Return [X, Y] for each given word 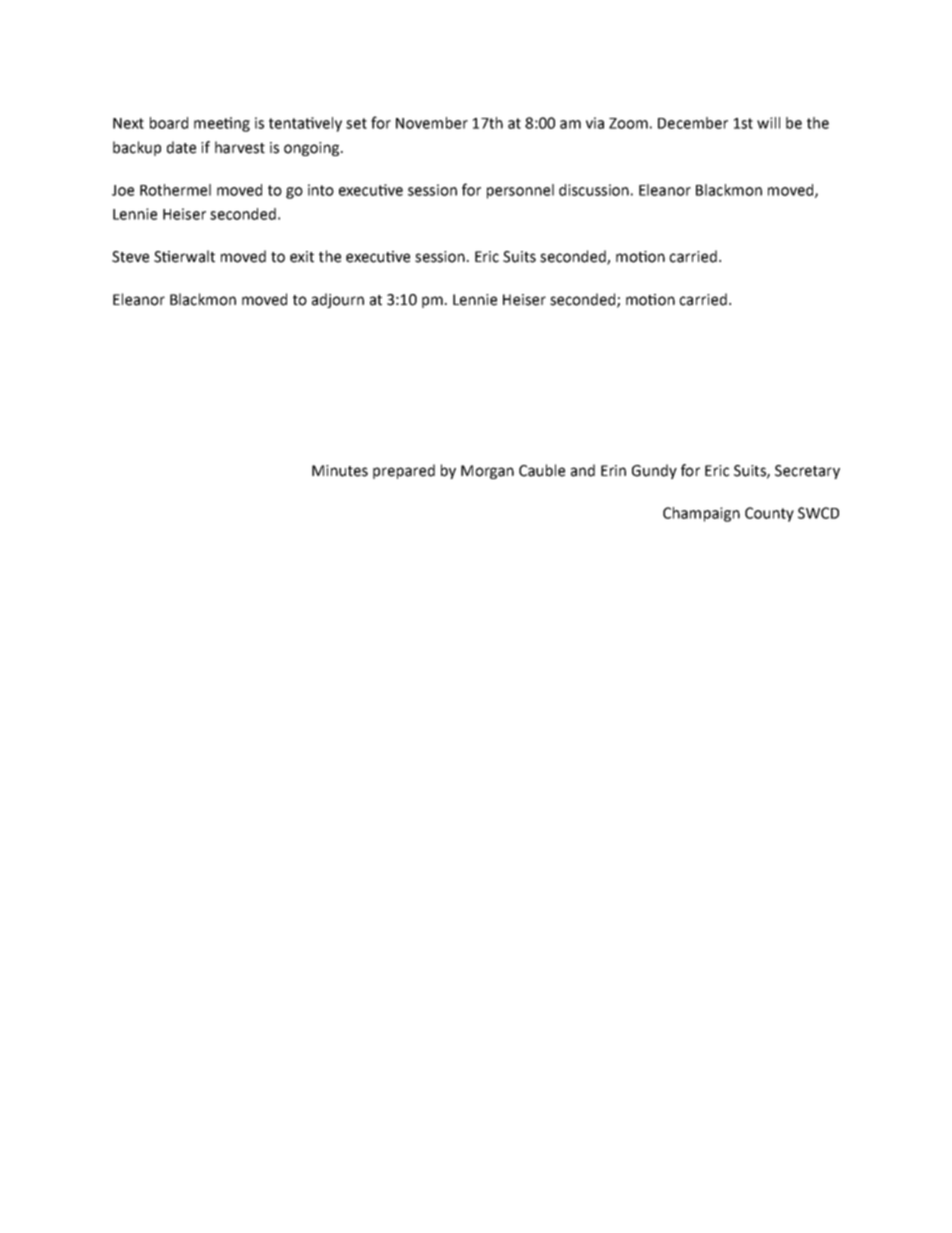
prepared [404, 471]
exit [302, 257]
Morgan [487, 472]
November [432, 123]
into [321, 190]
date [181, 147]
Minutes [340, 471]
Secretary [807, 472]
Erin [613, 470]
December [693, 123]
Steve [130, 257]
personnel [520, 191]
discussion [594, 190]
